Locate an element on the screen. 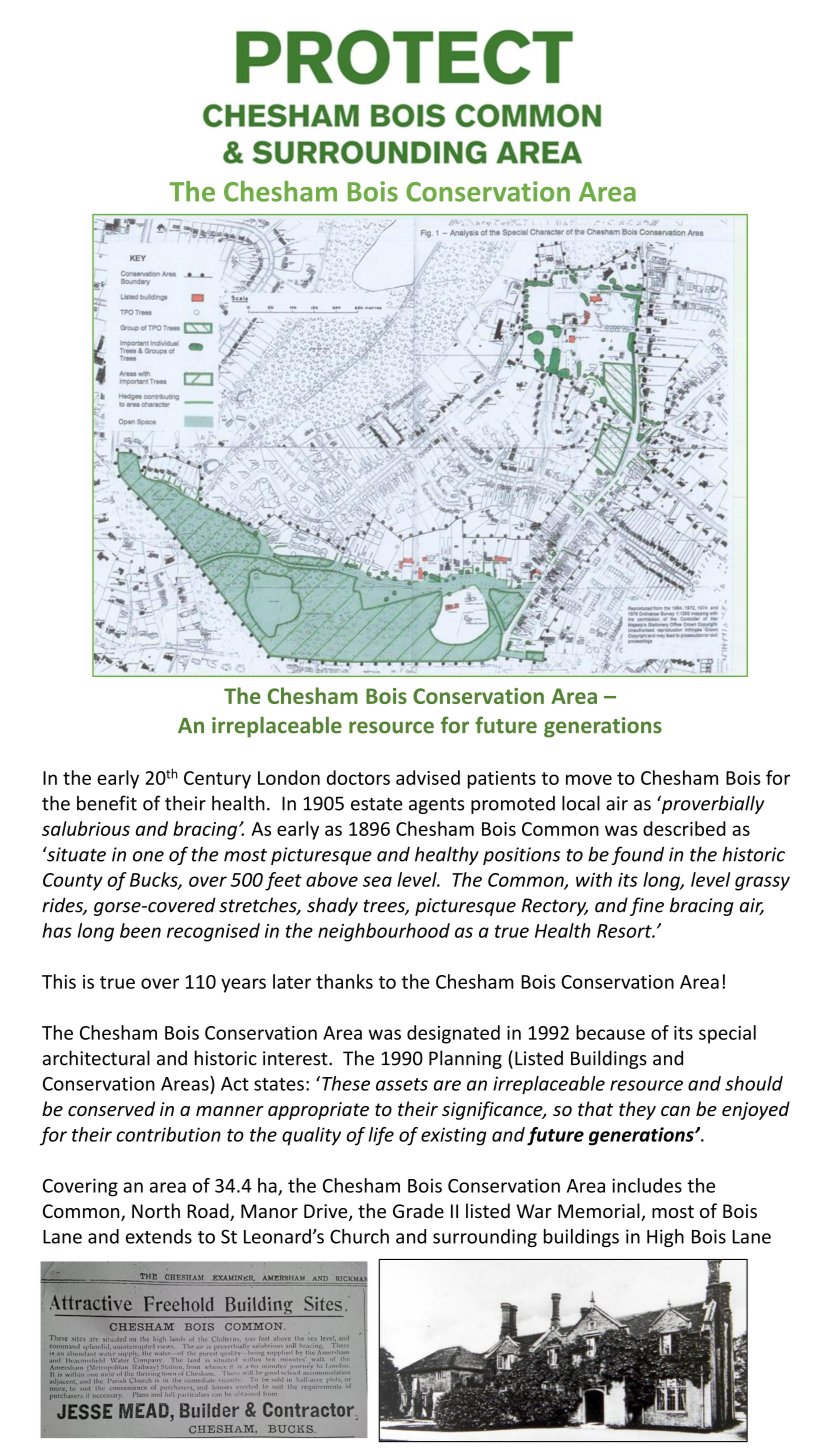 The height and width of the screenshot is (1456, 819). should is located at coordinates (754, 1083).
